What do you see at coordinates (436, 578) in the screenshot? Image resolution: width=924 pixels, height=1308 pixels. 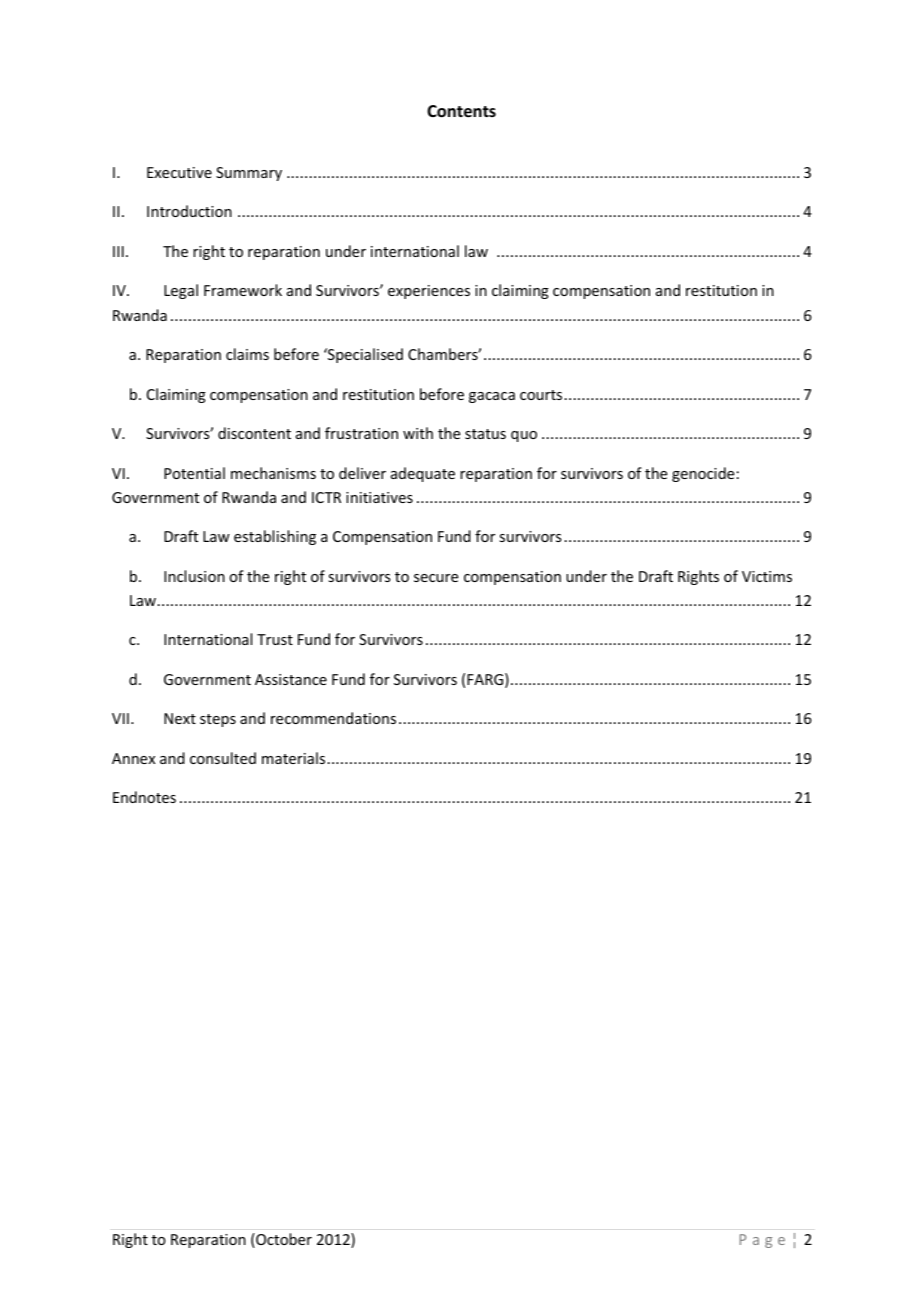 I see `secure` at bounding box center [436, 578].
